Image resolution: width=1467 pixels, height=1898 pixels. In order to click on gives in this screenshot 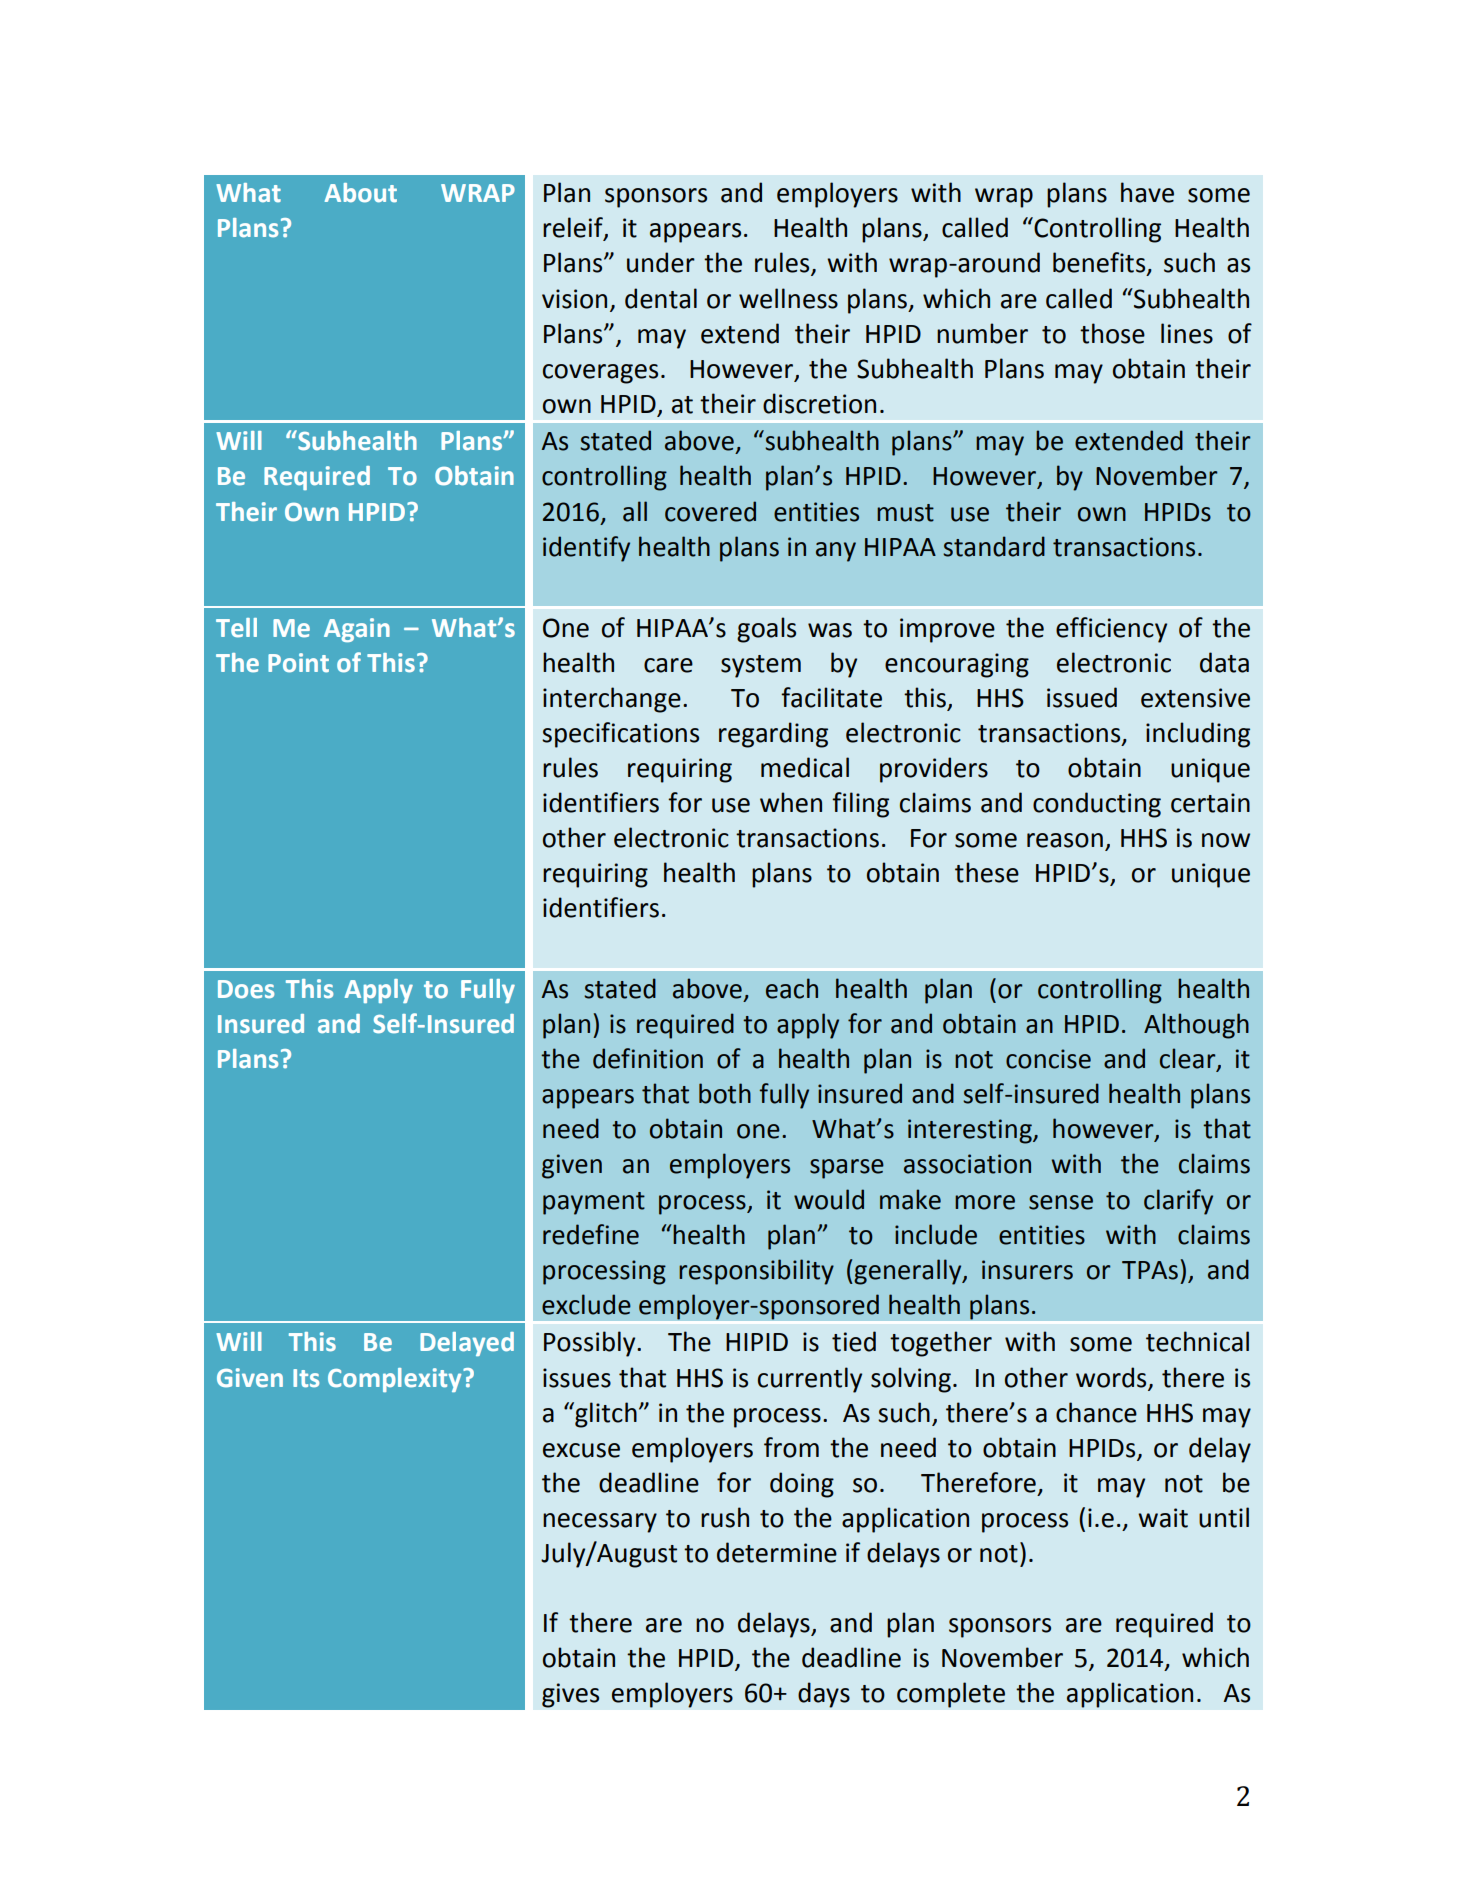, I will do `click(571, 1695)`.
